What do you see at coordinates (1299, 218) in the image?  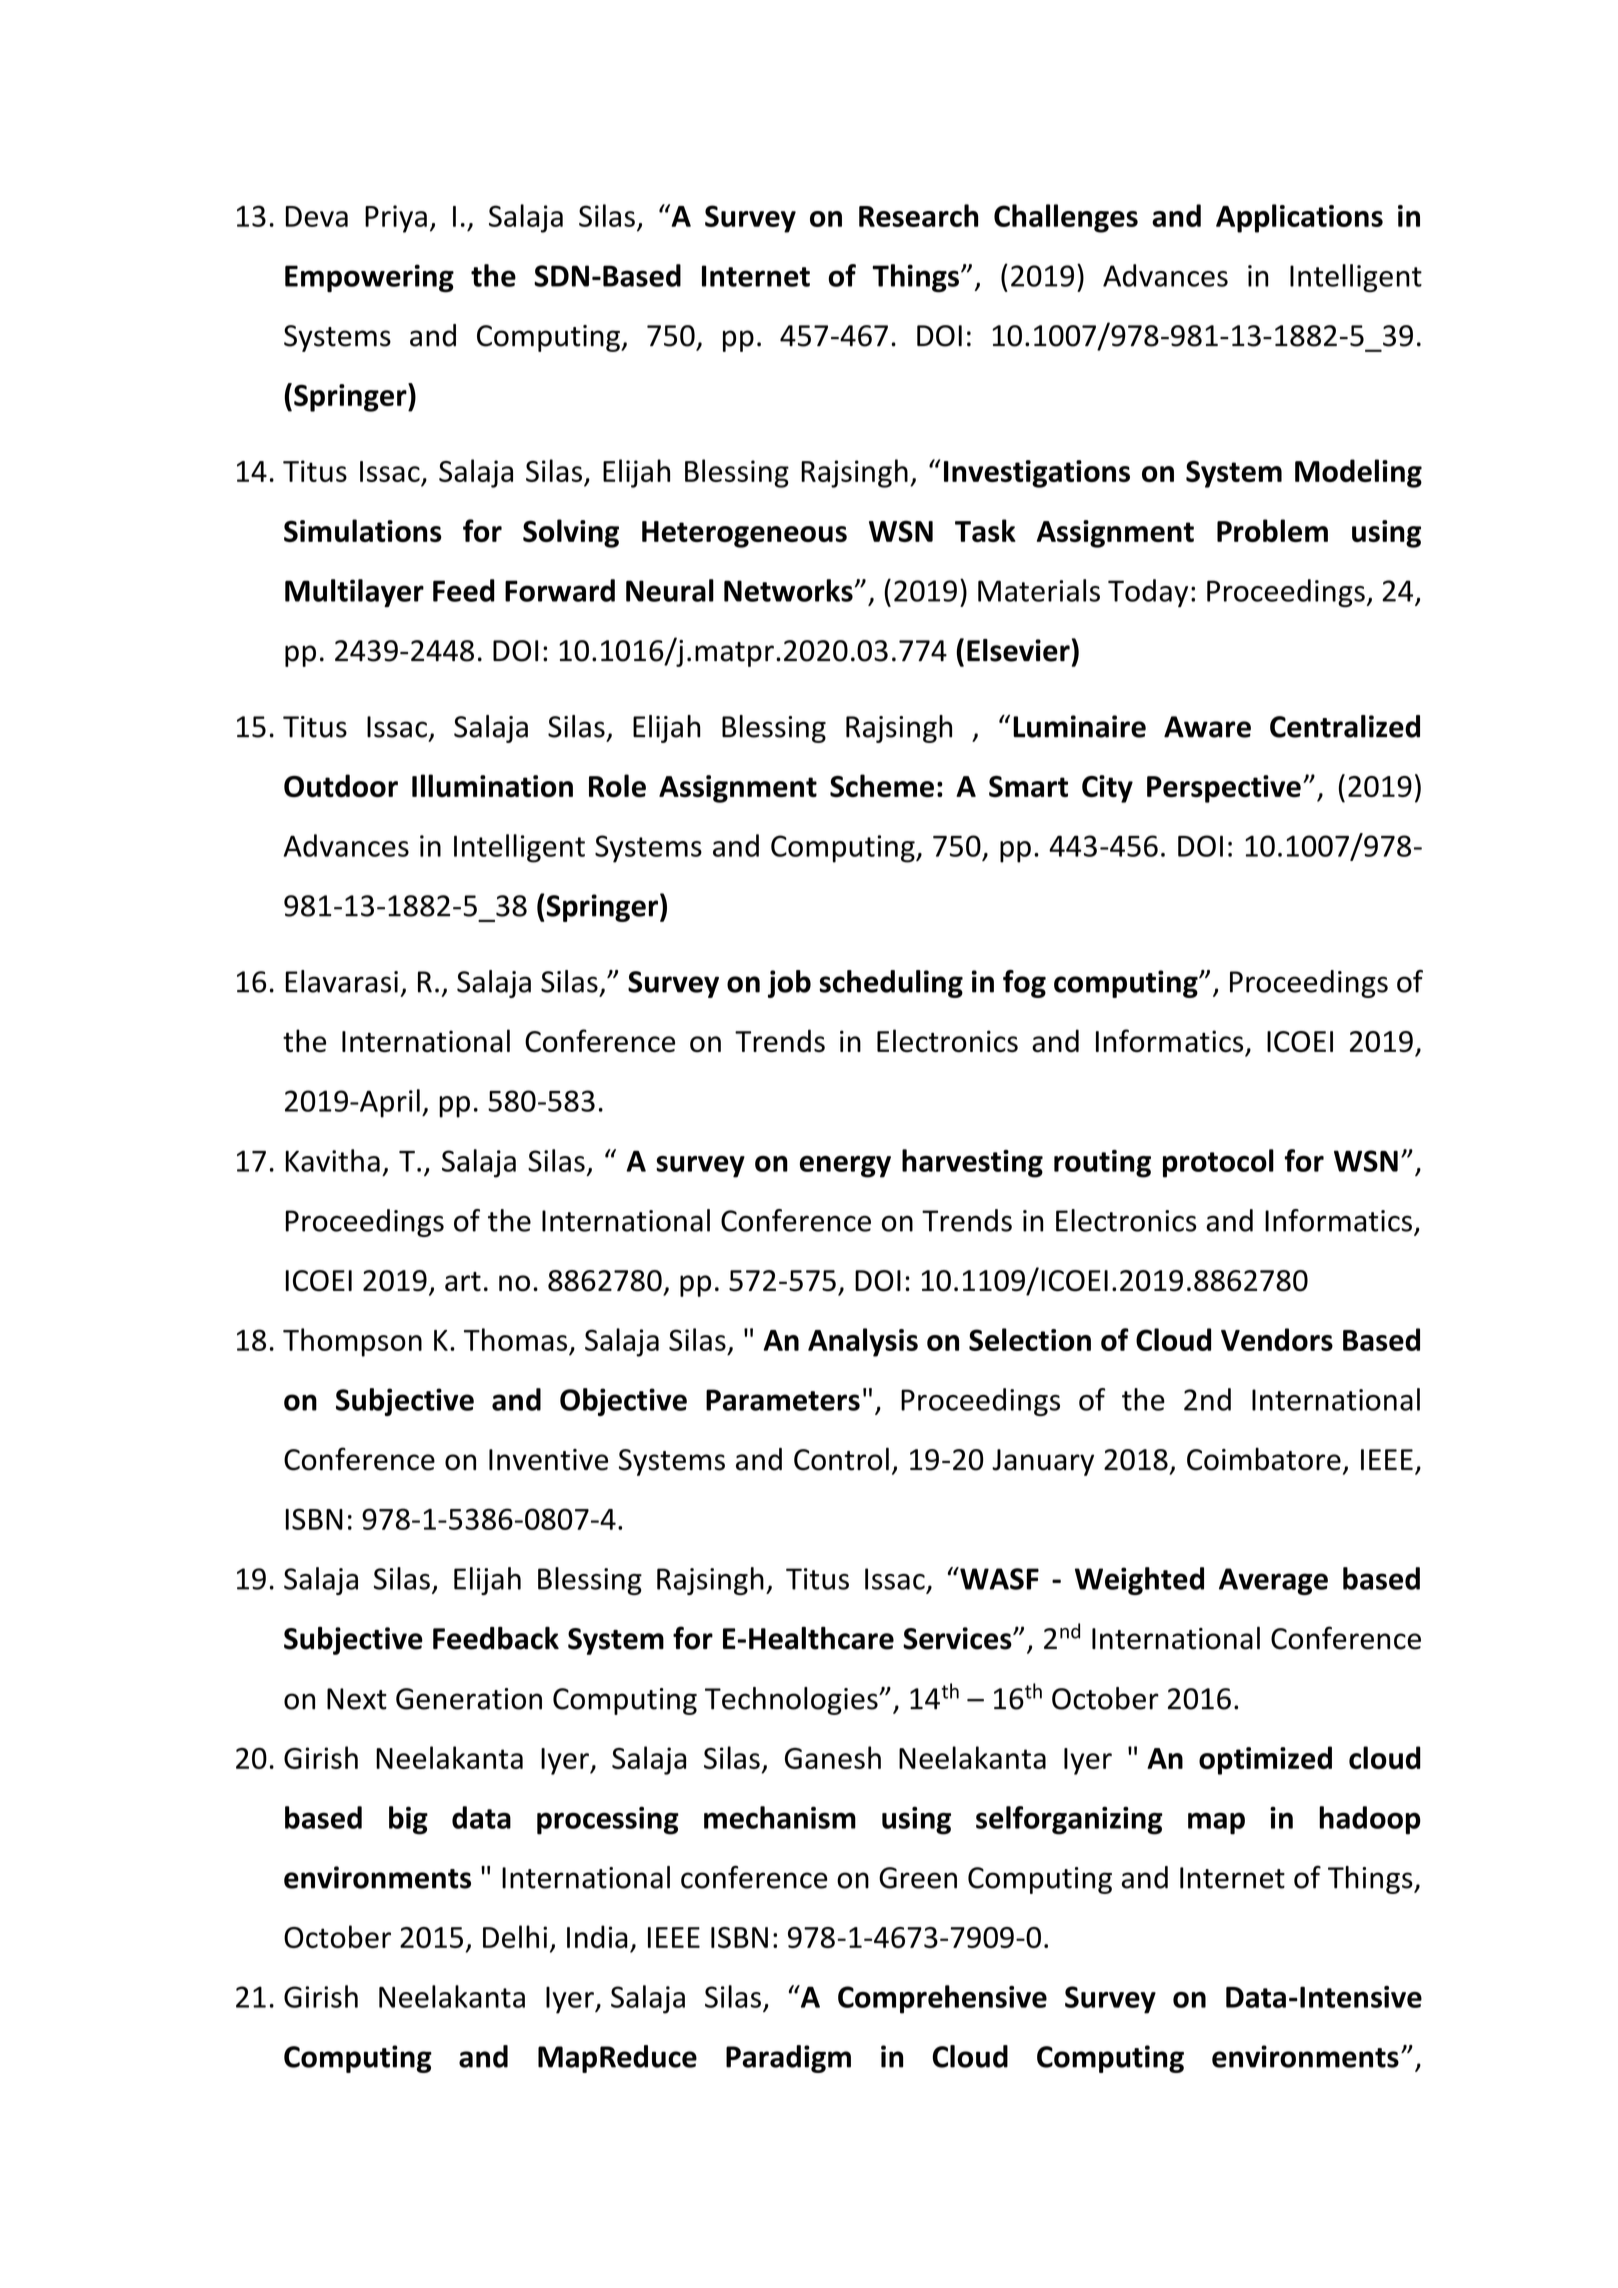 I see `Applications` at bounding box center [1299, 218].
